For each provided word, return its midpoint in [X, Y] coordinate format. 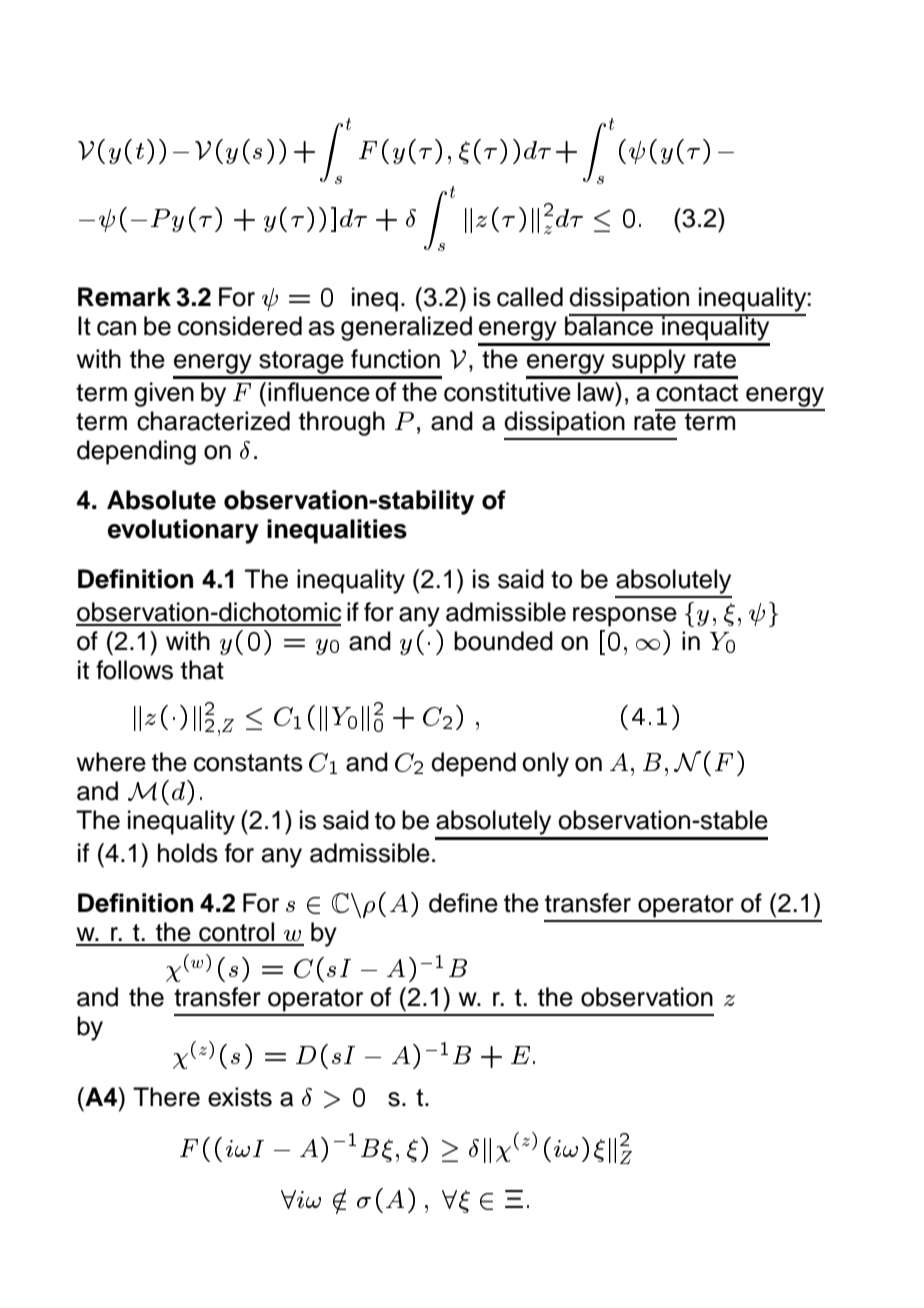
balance [610, 325]
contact [697, 393]
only [545, 764]
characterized [213, 421]
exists [240, 1097]
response [625, 617]
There [166, 1097]
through [342, 423]
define [463, 903]
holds [188, 853]
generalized [406, 328]
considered [240, 326]
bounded [503, 641]
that [202, 670]
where [111, 762]
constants [248, 763]
